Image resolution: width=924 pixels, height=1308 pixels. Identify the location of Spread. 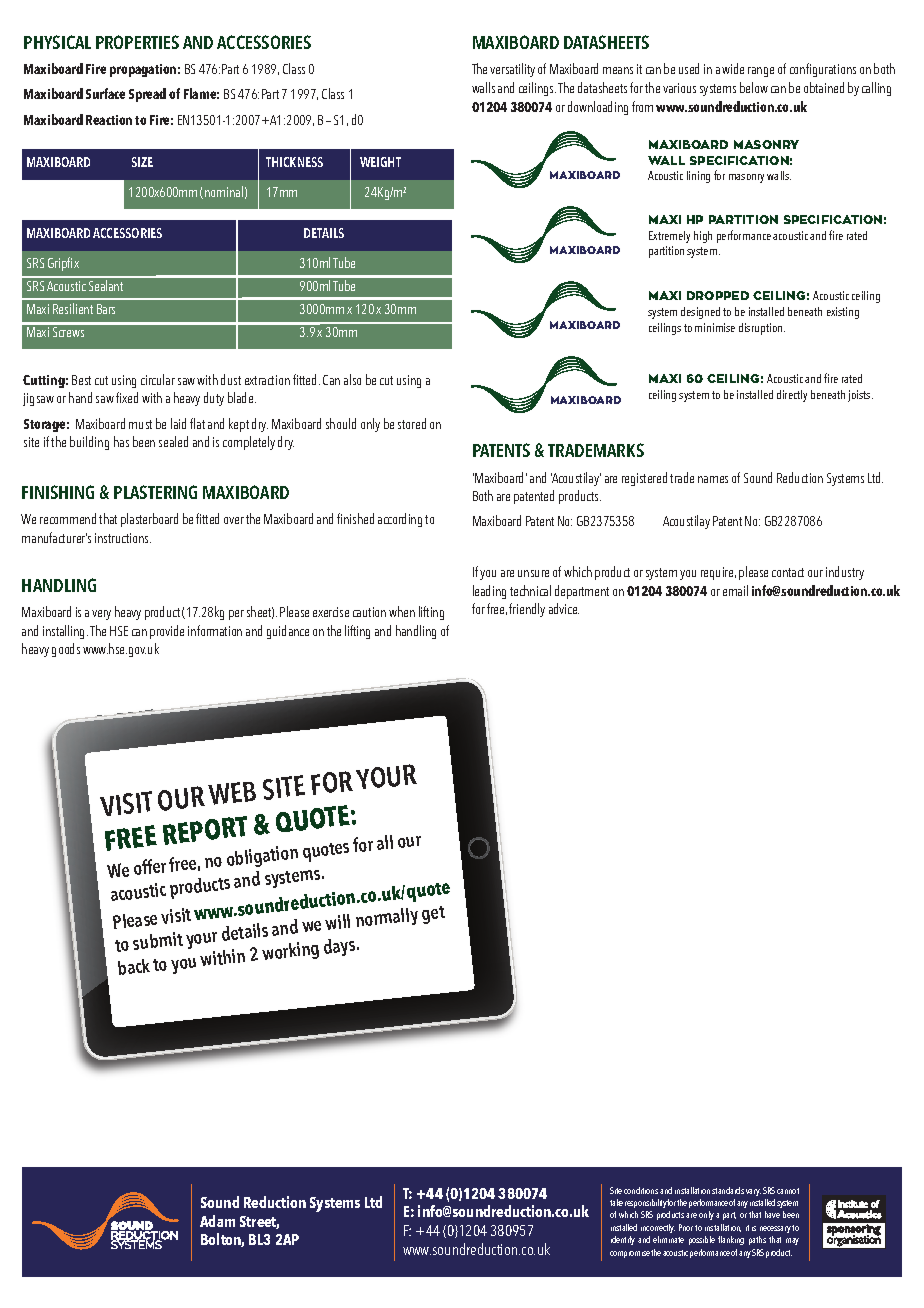
(147, 95).
